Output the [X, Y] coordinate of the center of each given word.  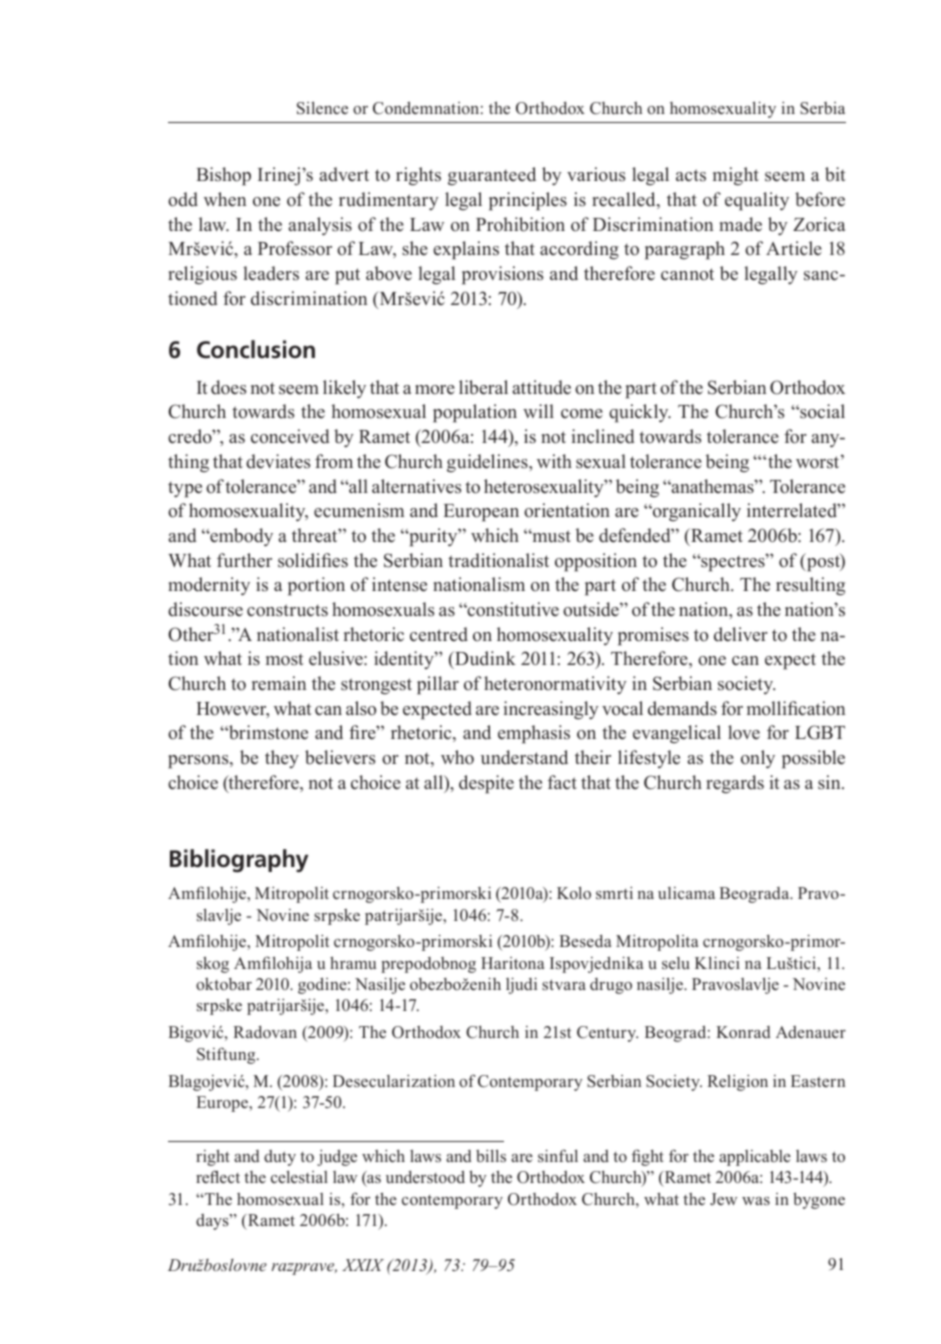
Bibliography [239, 861]
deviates [278, 461]
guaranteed [492, 176]
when [225, 199]
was [756, 1201]
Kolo [574, 893]
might [736, 176]
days [213, 1222]
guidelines [488, 463]
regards [735, 784]
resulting [810, 586]
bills [491, 1155]
